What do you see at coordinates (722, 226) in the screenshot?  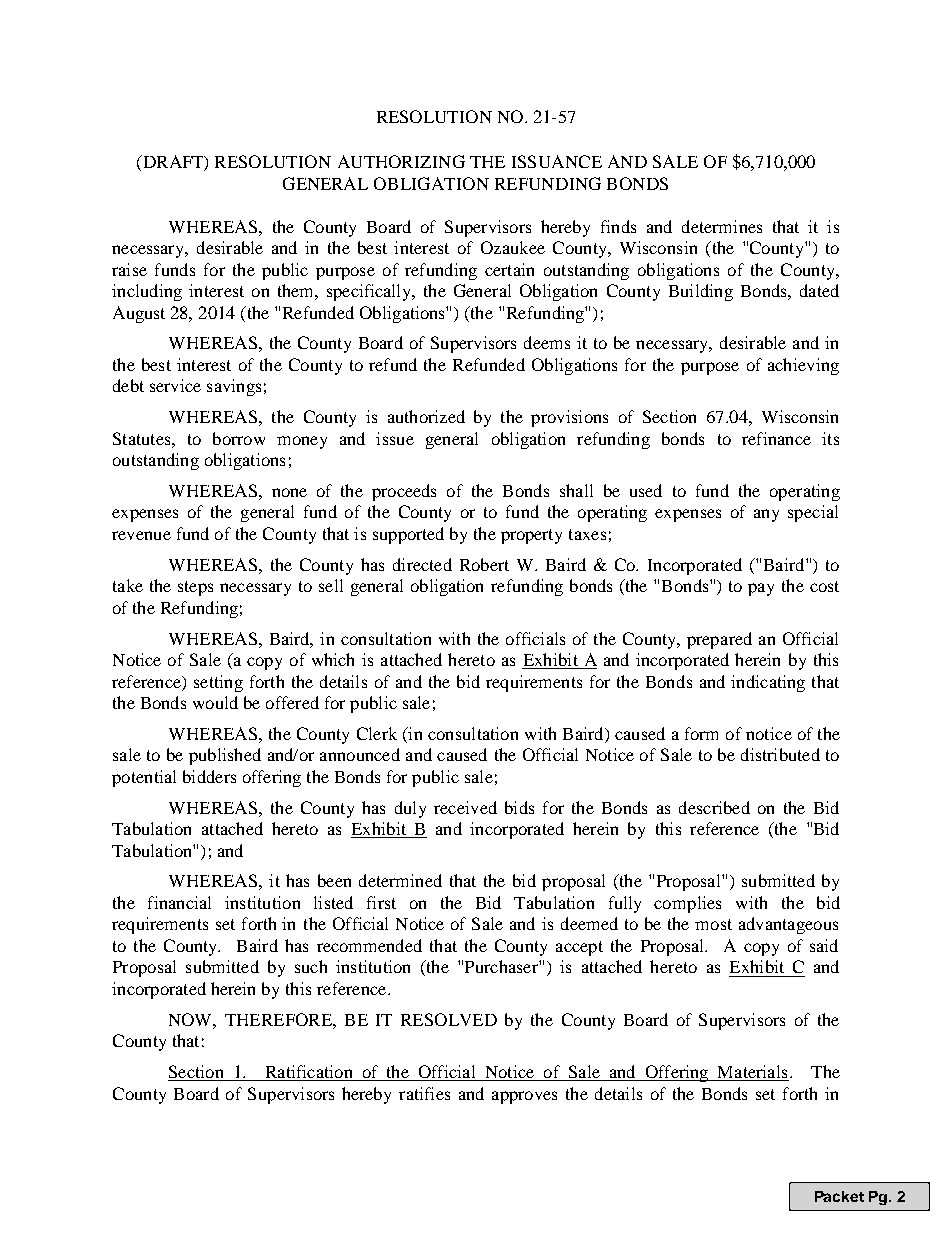 I see `determines` at bounding box center [722, 226].
